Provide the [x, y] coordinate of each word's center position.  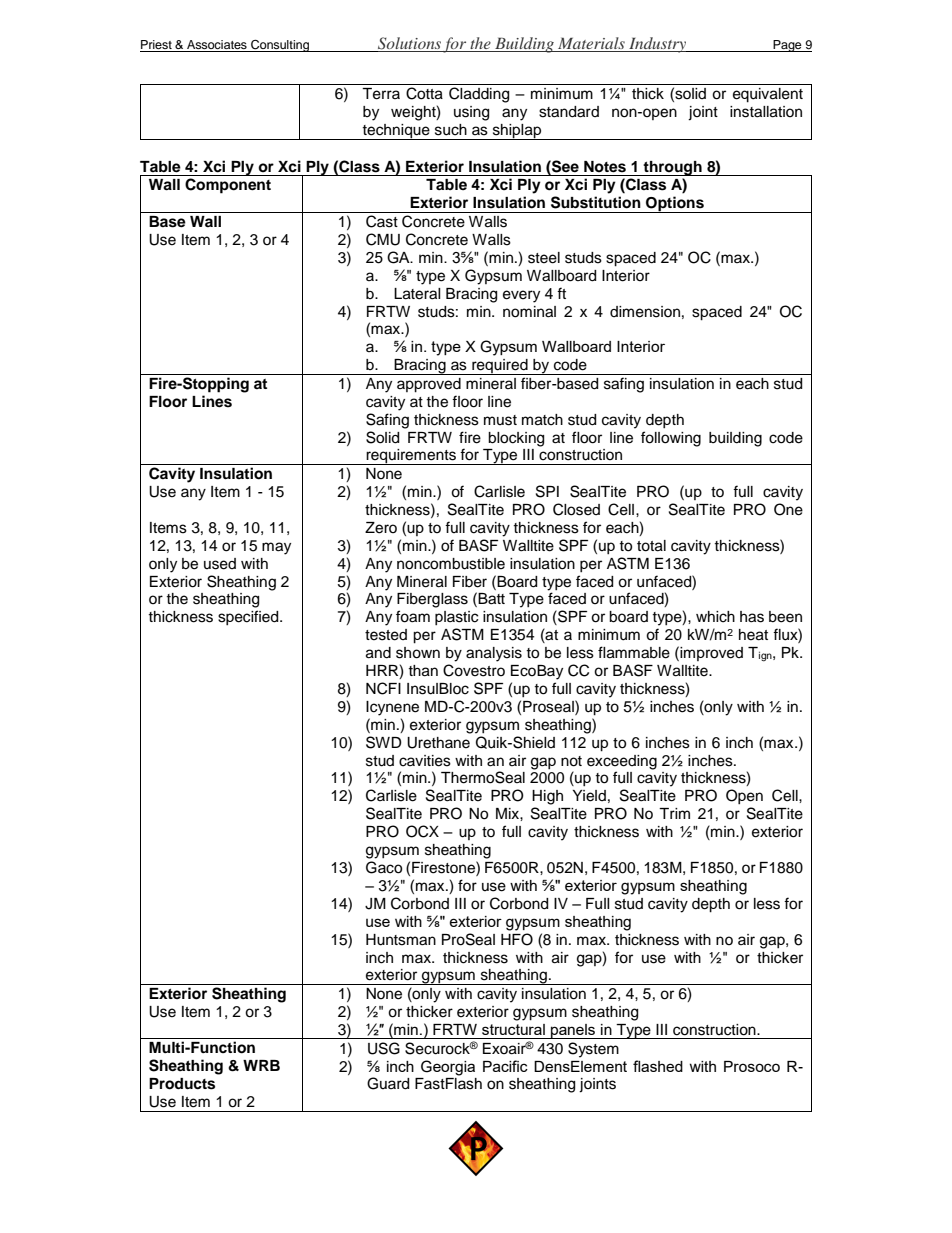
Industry [658, 45]
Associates [217, 46]
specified [249, 617]
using [471, 113]
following [671, 439]
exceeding [622, 763]
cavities [425, 761]
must [500, 420]
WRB [261, 1065]
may [276, 548]
